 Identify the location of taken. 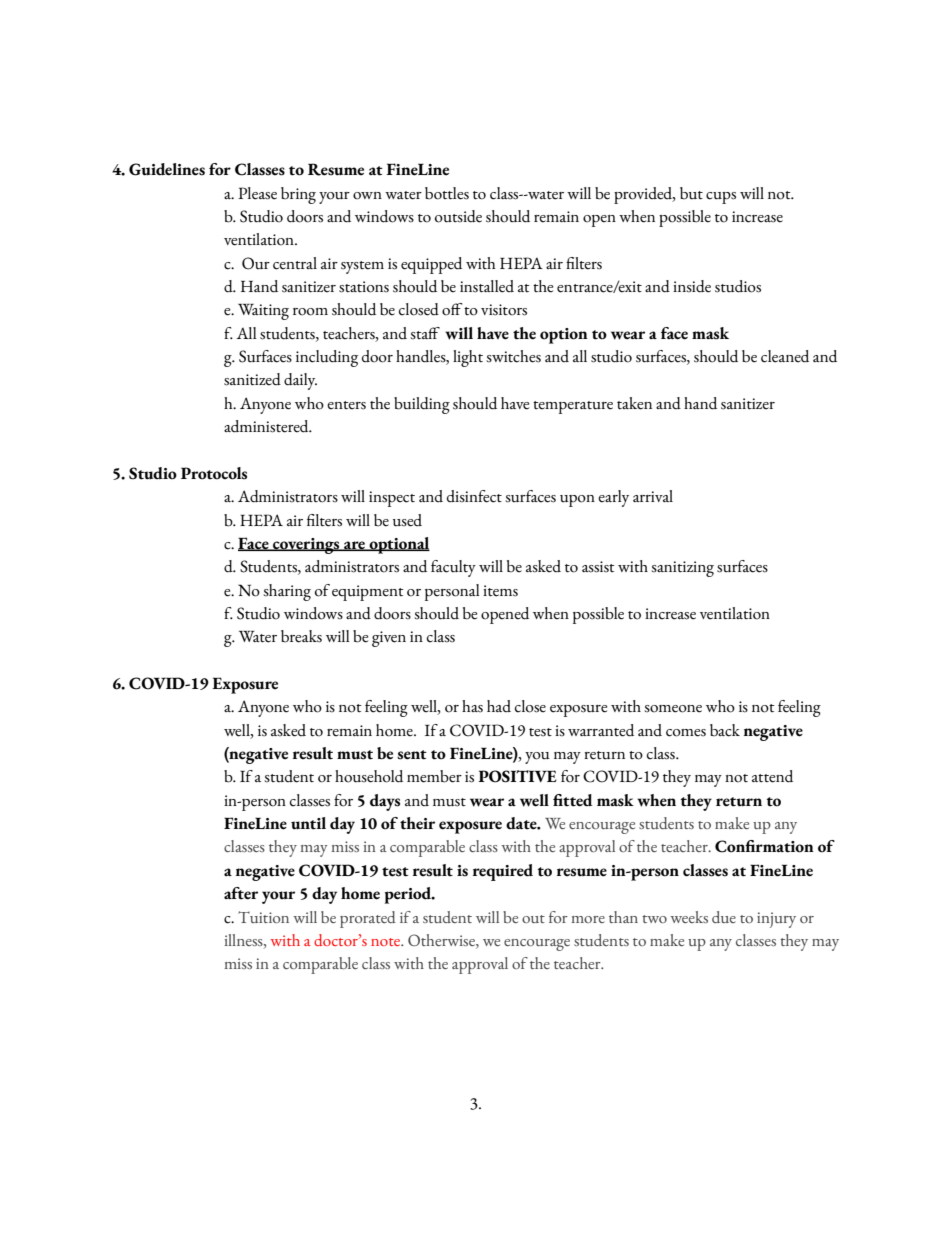
(634, 403).
